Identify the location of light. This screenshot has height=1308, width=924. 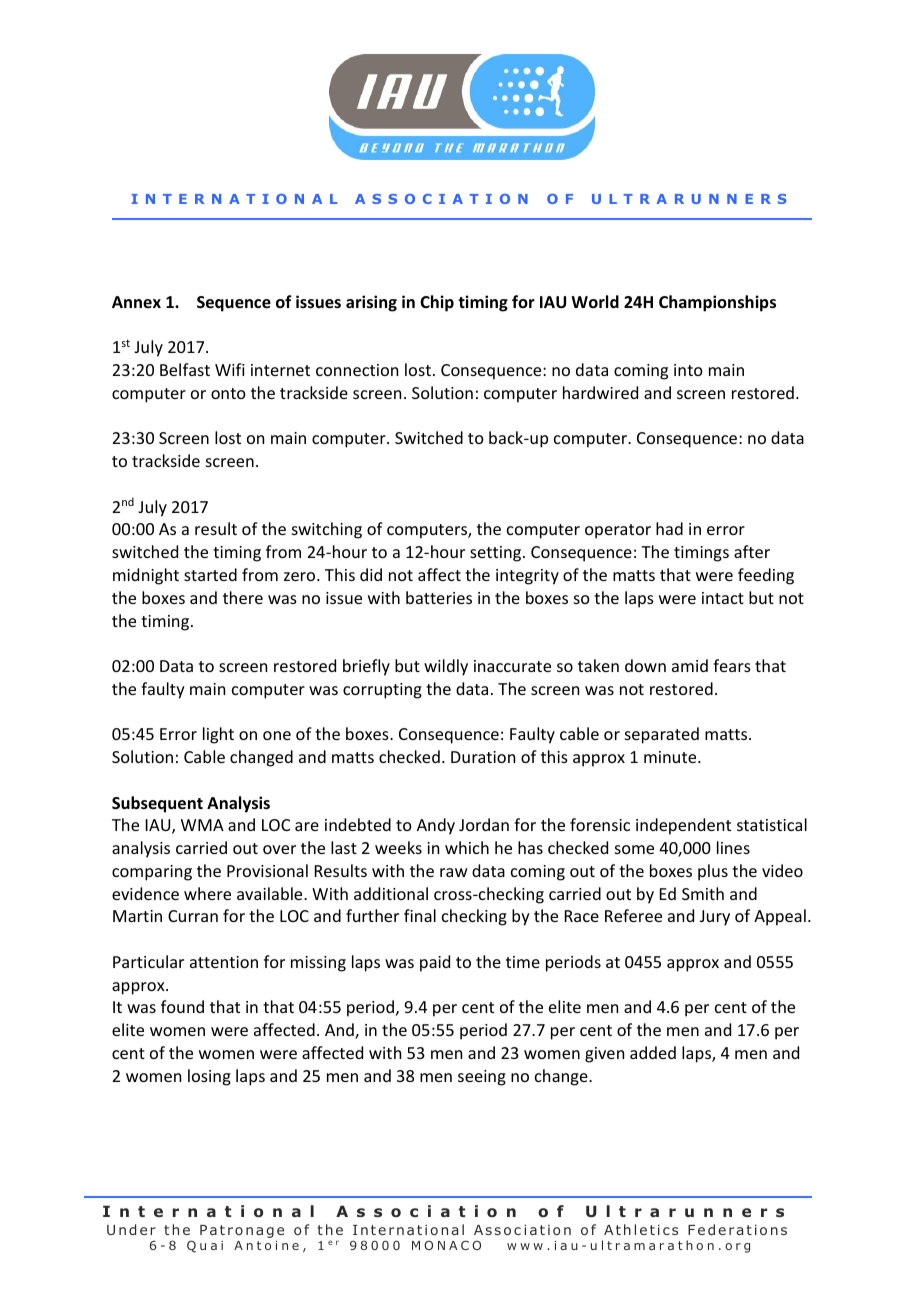
(218, 735).
